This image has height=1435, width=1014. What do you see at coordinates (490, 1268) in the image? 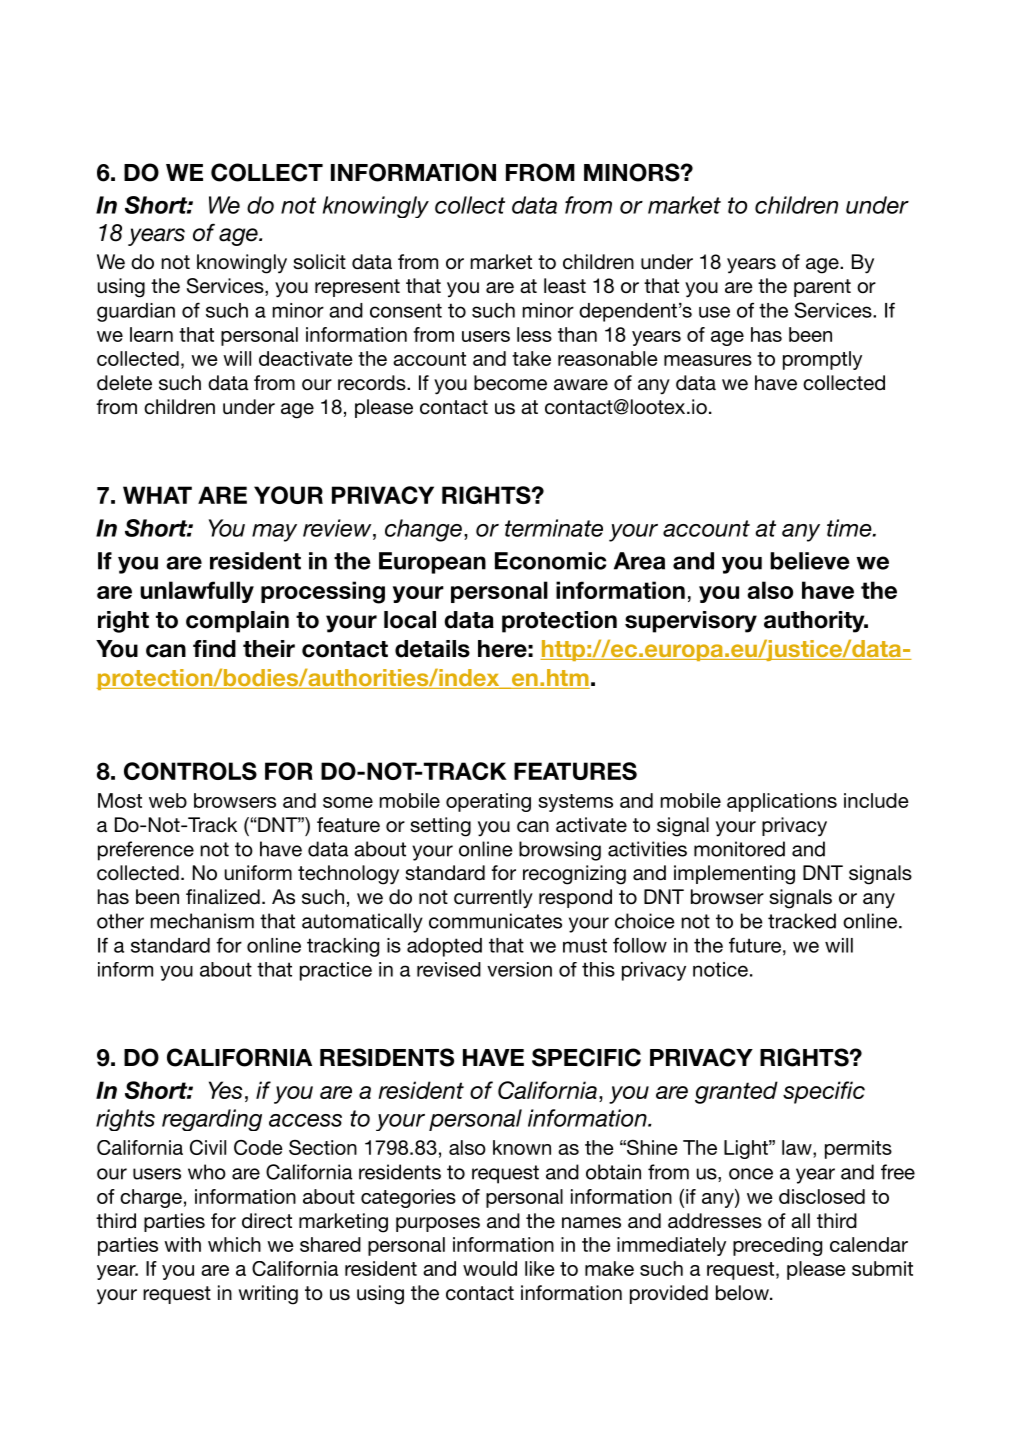
I see `would` at bounding box center [490, 1268].
